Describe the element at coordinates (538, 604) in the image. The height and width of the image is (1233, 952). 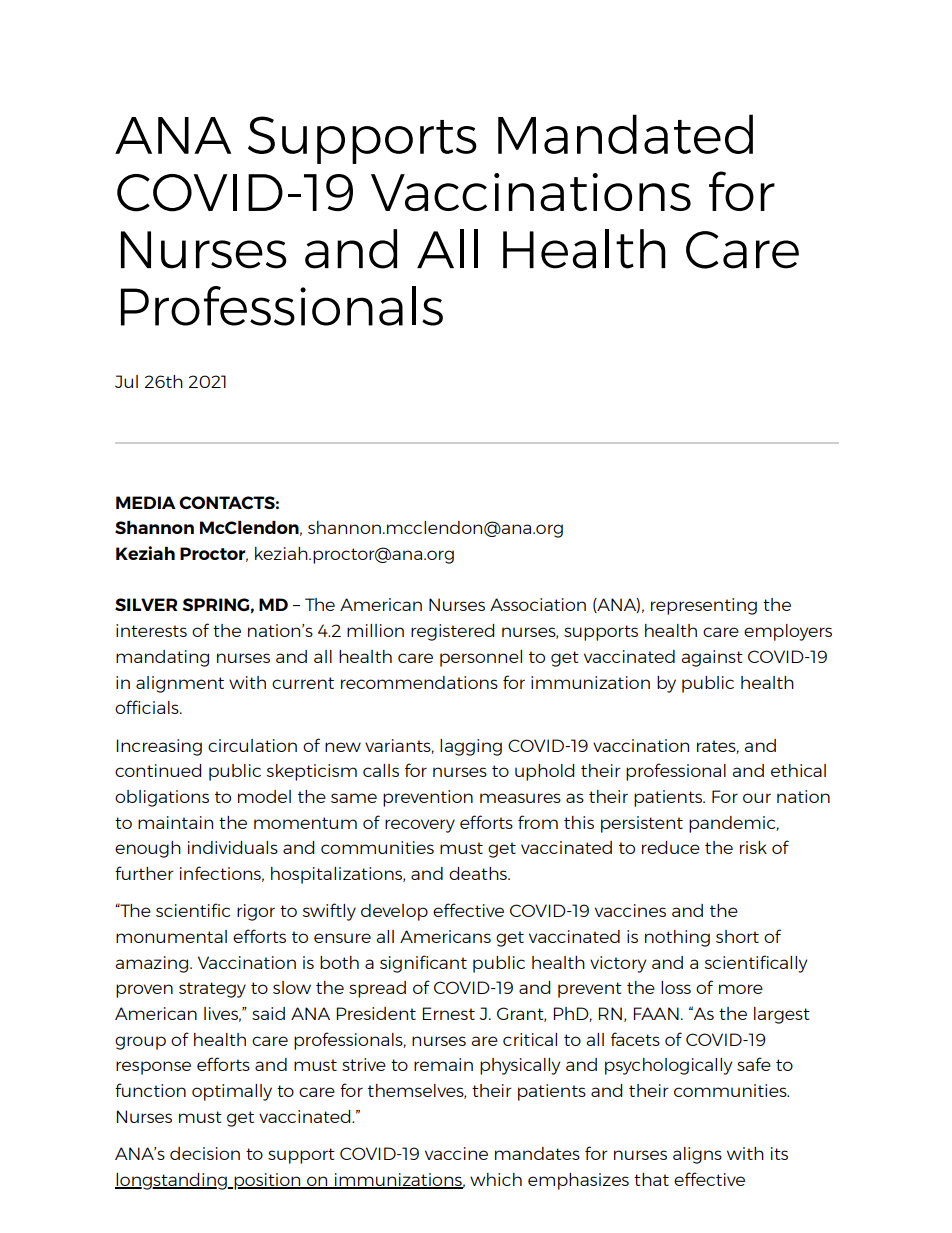
I see `Association` at that location.
